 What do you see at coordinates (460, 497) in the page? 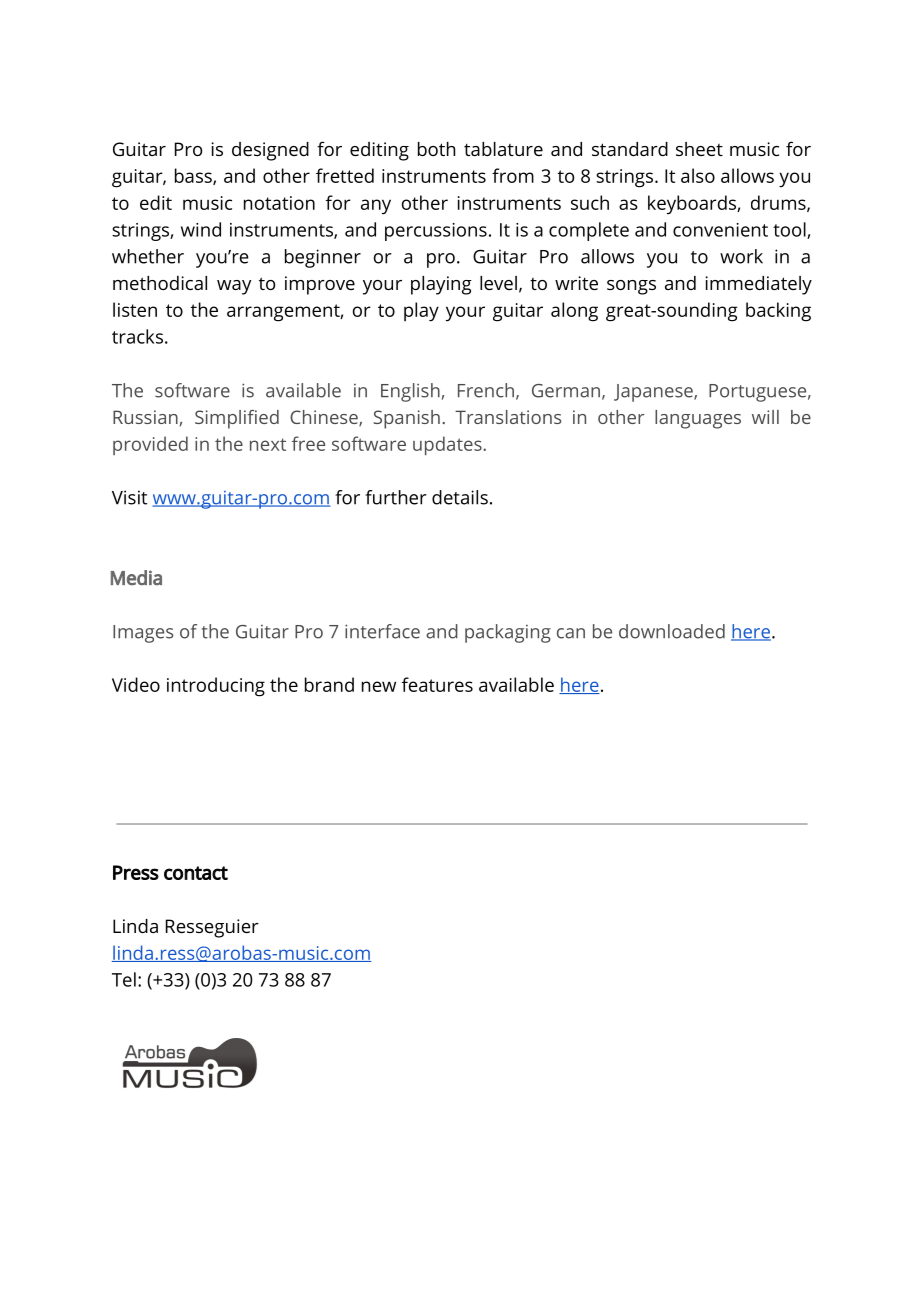
I see `details` at bounding box center [460, 497].
